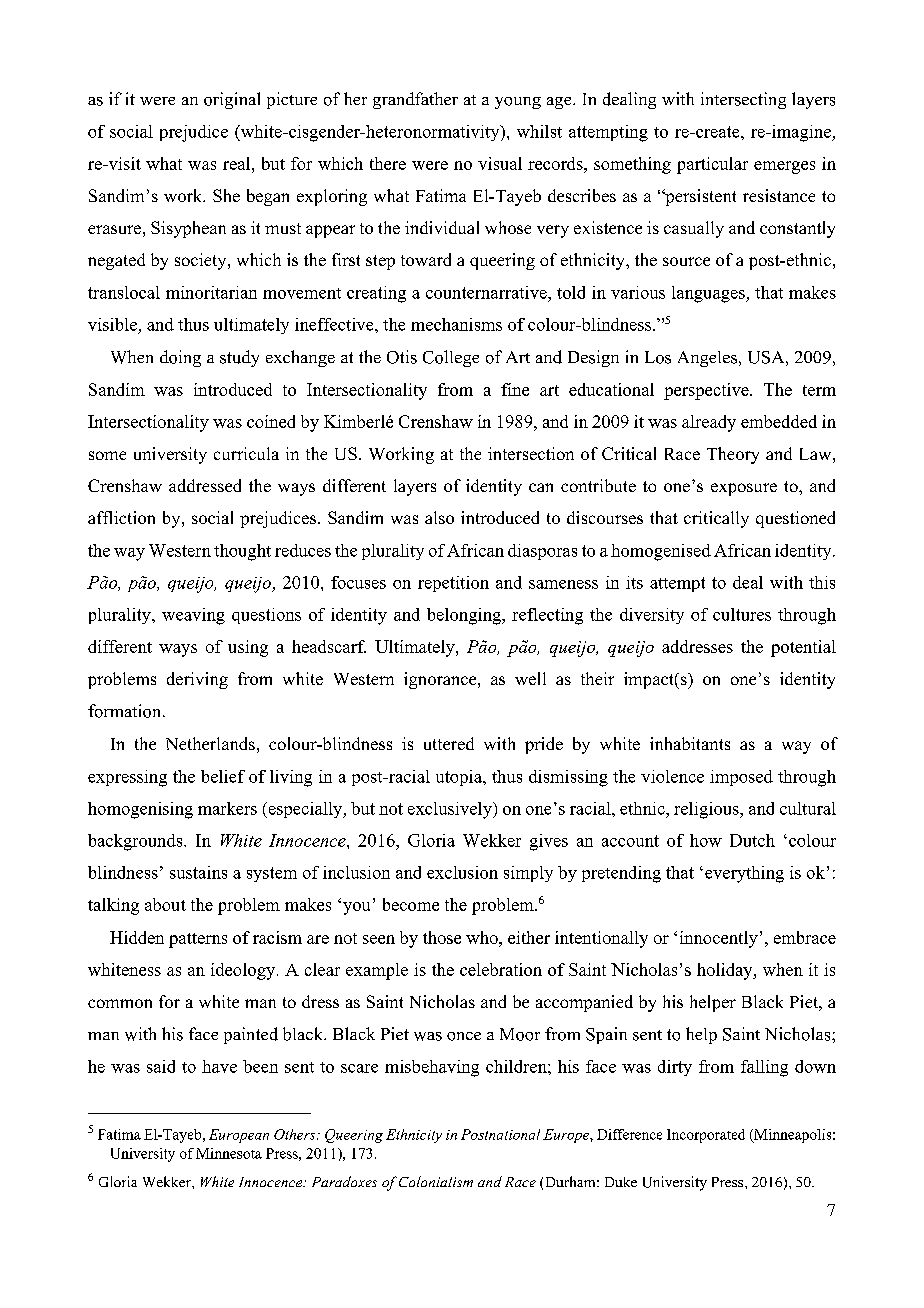  Describe the element at coordinates (465, 616) in the screenshot. I see `belonging` at that location.
